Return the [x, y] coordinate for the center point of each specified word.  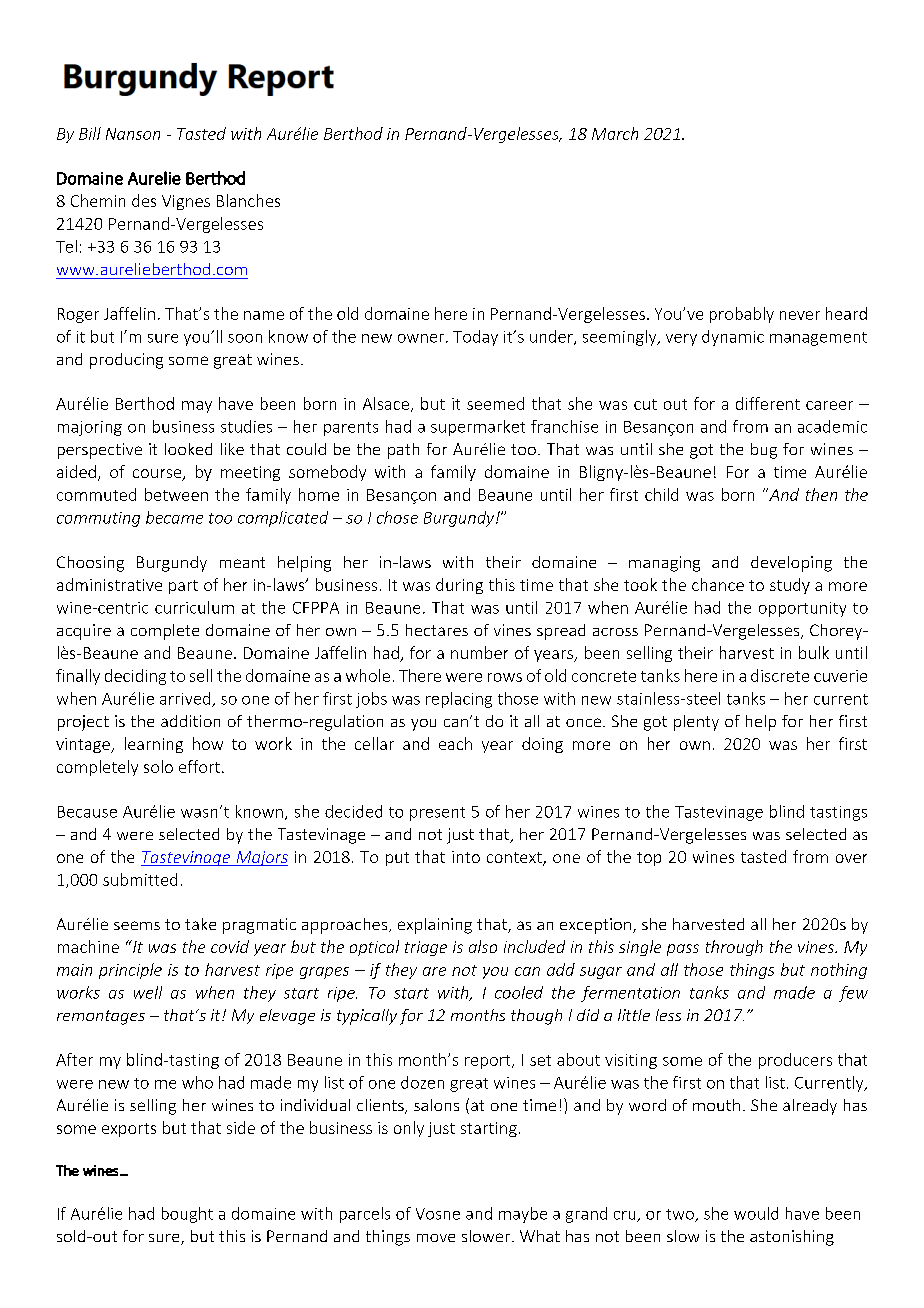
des [144, 200]
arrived [186, 699]
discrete [780, 675]
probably [742, 315]
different [768, 403]
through [734, 948]
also [483, 946]
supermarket [478, 428]
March [615, 133]
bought [187, 1215]
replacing [459, 700]
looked [188, 449]
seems [137, 925]
